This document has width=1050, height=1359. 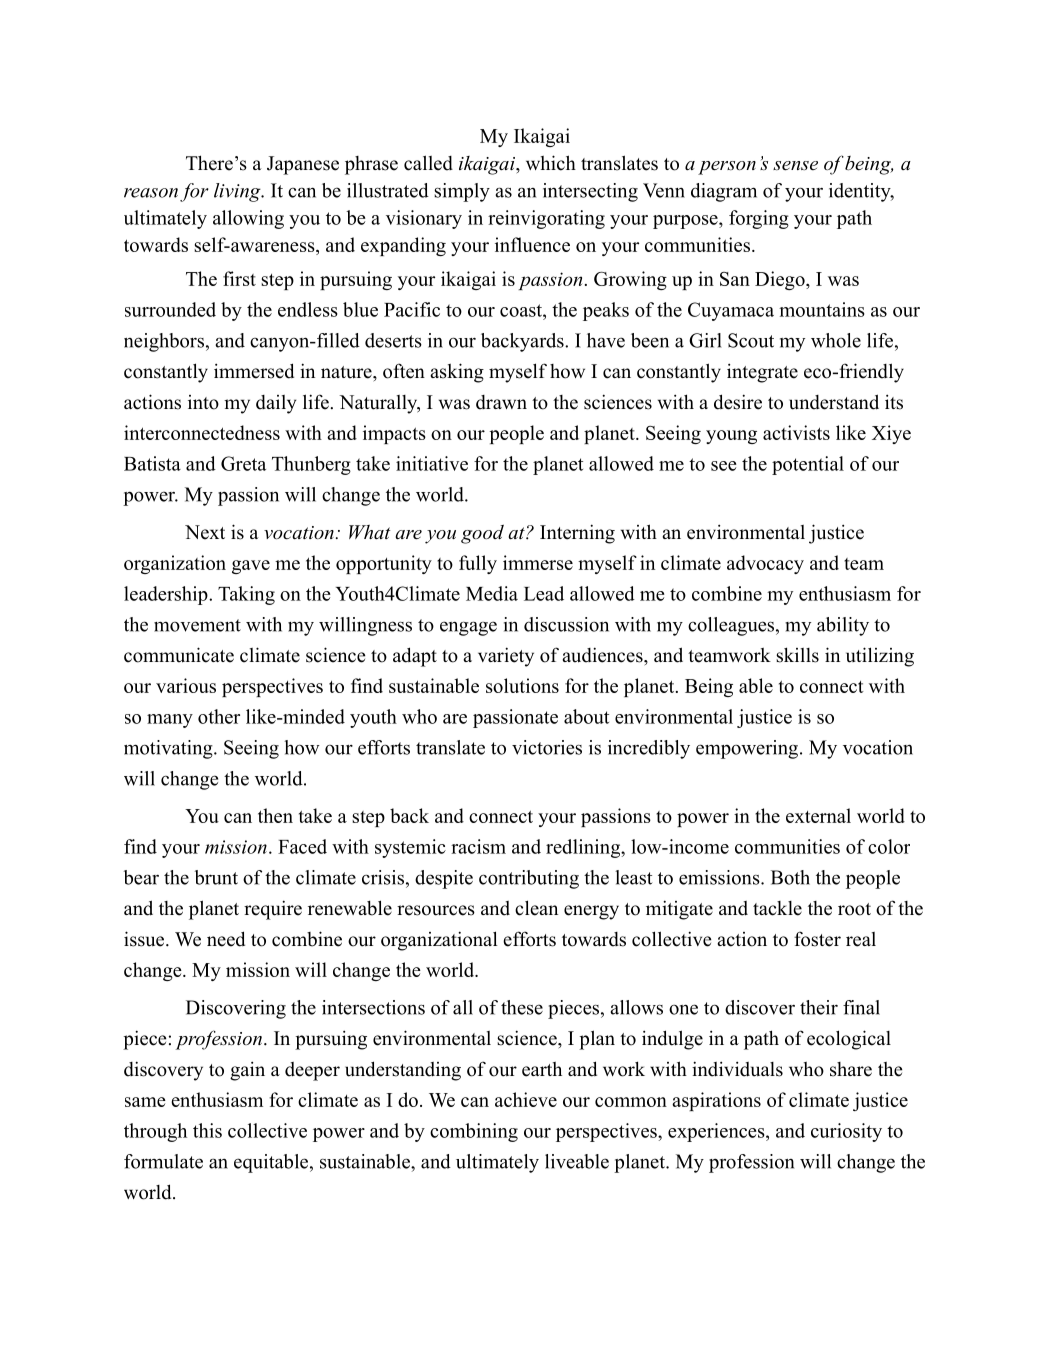 I want to click on potential, so click(x=808, y=465).
